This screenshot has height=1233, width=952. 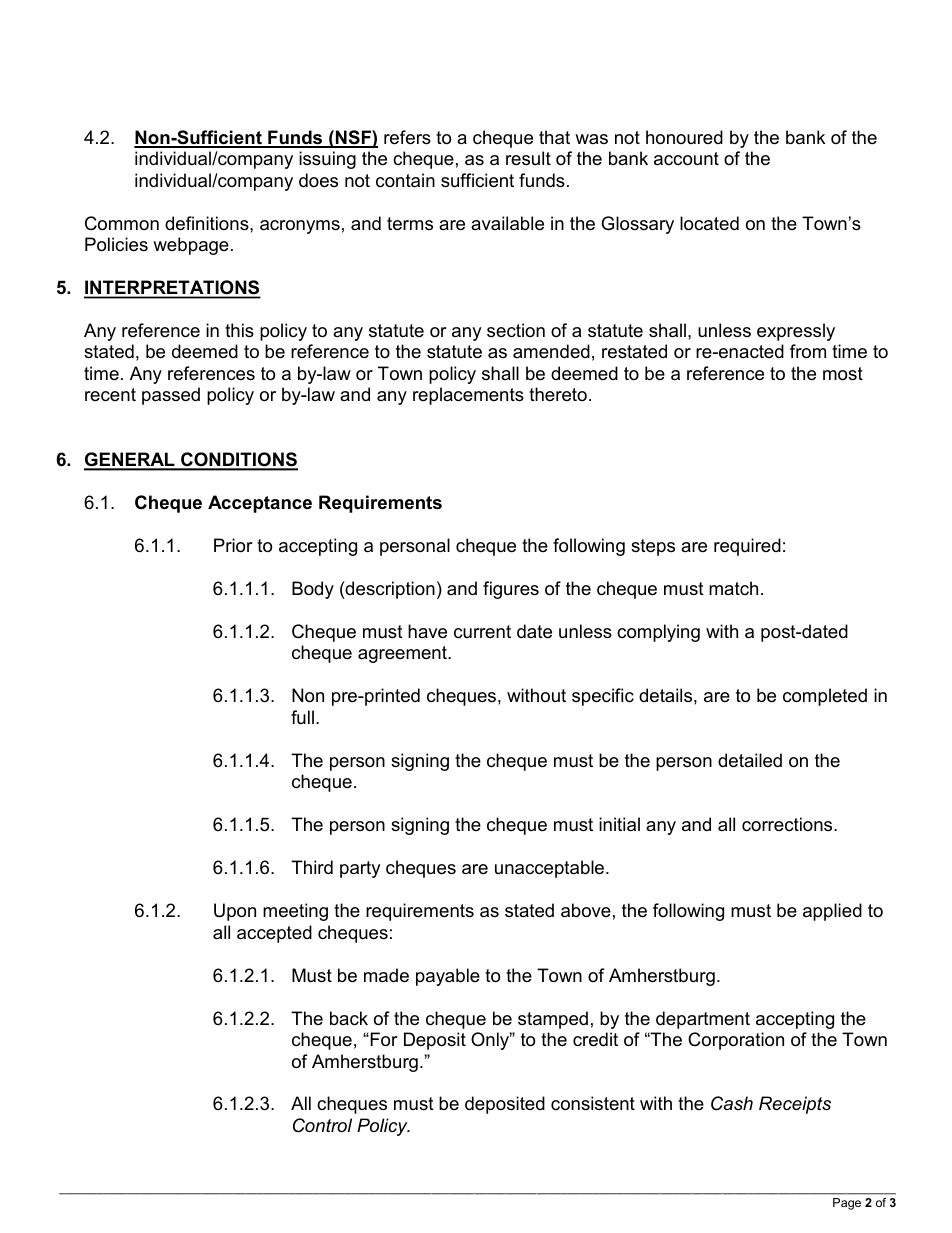 What do you see at coordinates (482, 631) in the screenshot?
I see `current` at bounding box center [482, 631].
